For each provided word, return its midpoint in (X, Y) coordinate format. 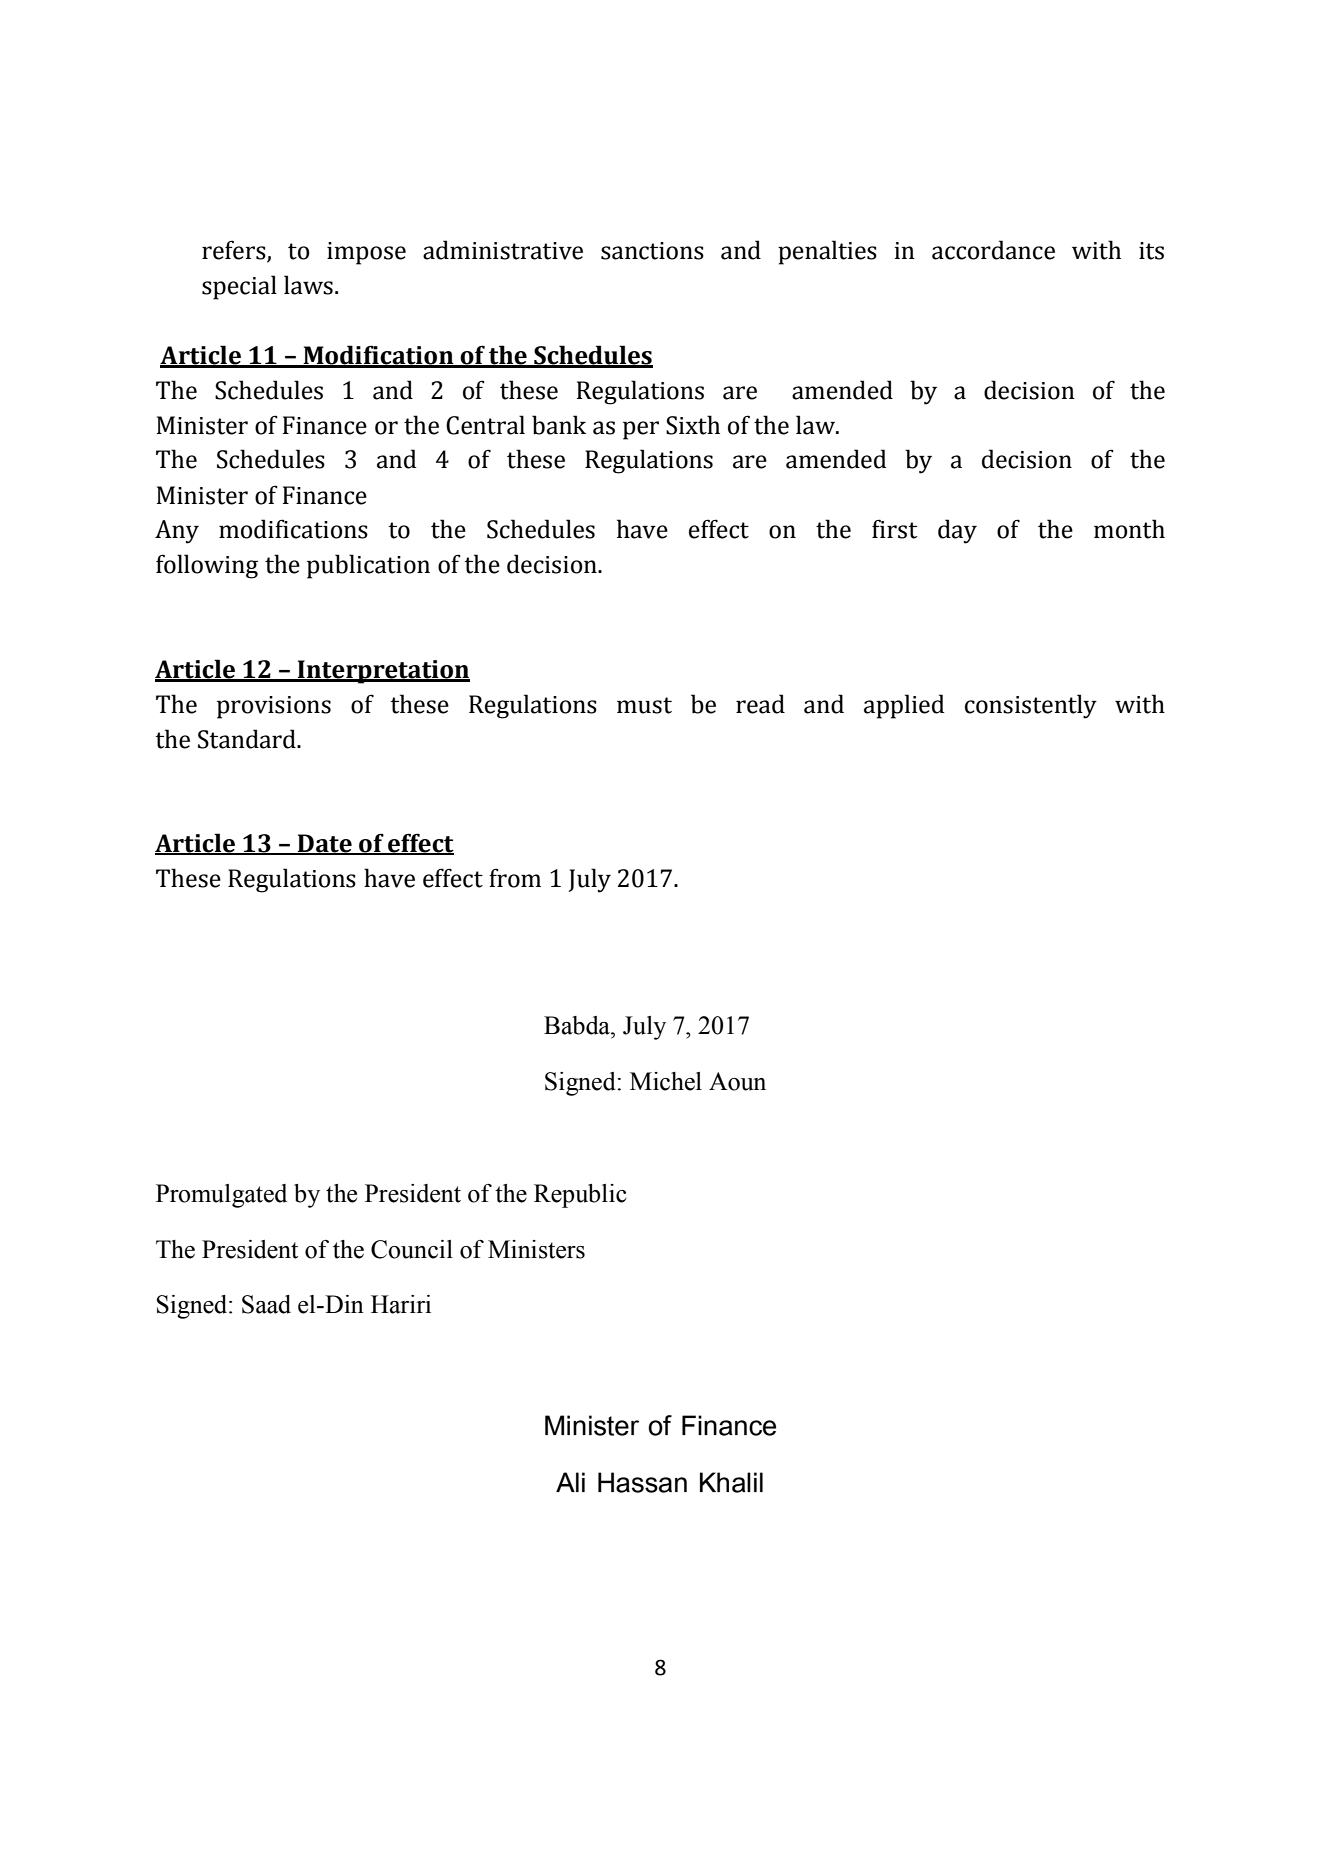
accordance (993, 250)
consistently (1031, 706)
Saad (266, 1304)
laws (308, 285)
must (644, 705)
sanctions (652, 251)
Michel (666, 1081)
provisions (274, 707)
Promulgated (221, 1196)
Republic (580, 1196)
